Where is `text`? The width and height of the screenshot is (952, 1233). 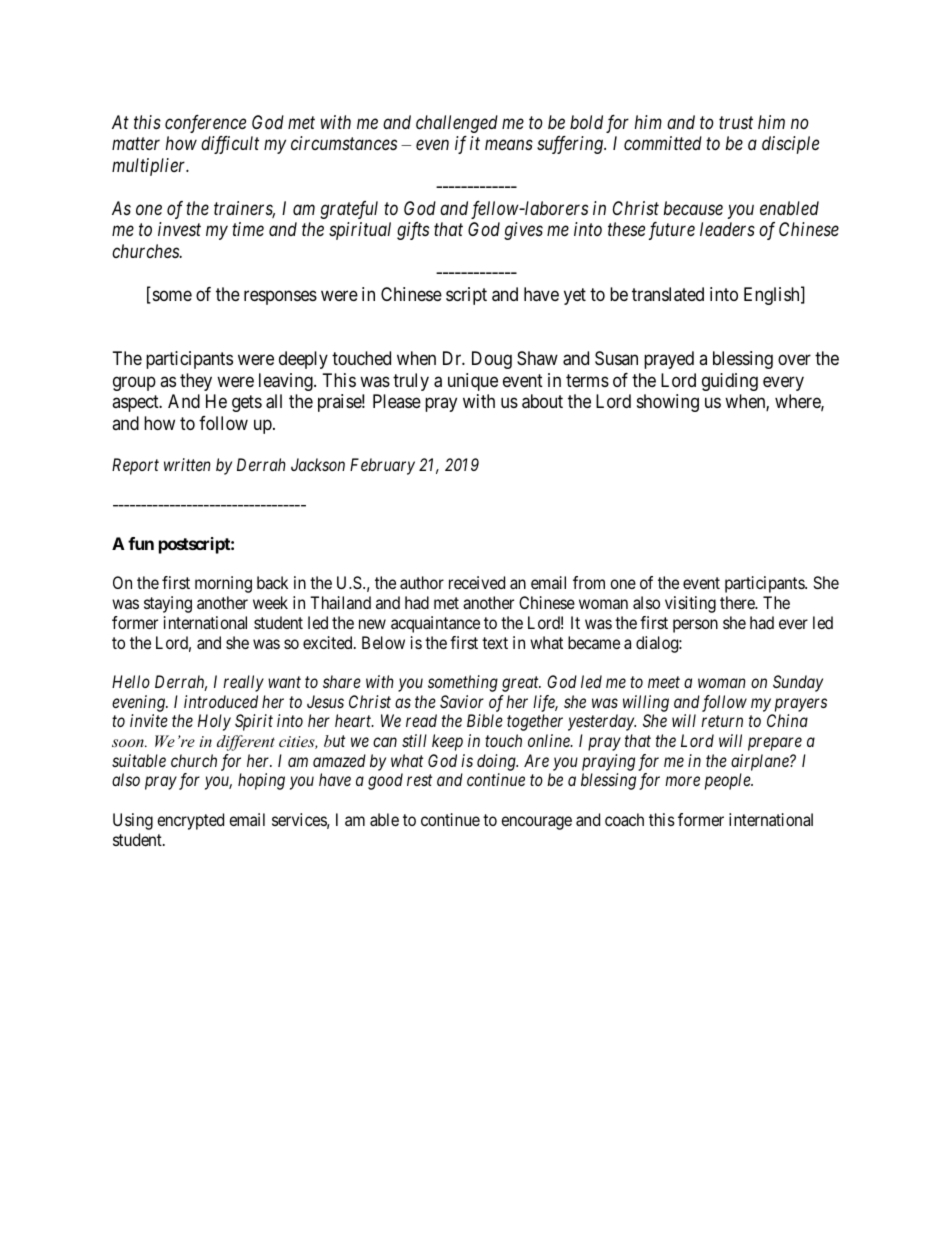 text is located at coordinates (495, 643).
